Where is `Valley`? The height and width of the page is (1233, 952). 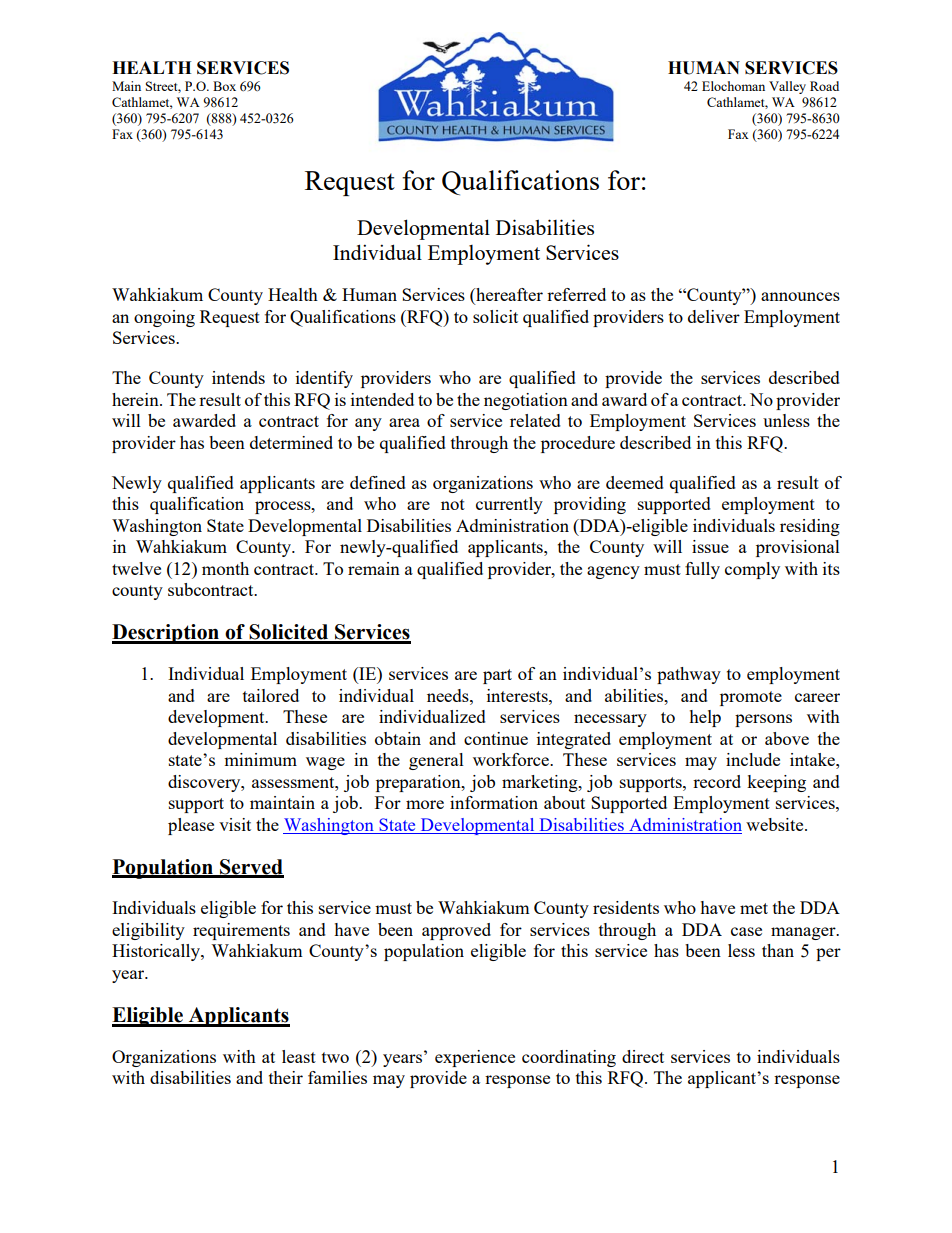 Valley is located at coordinates (787, 87).
